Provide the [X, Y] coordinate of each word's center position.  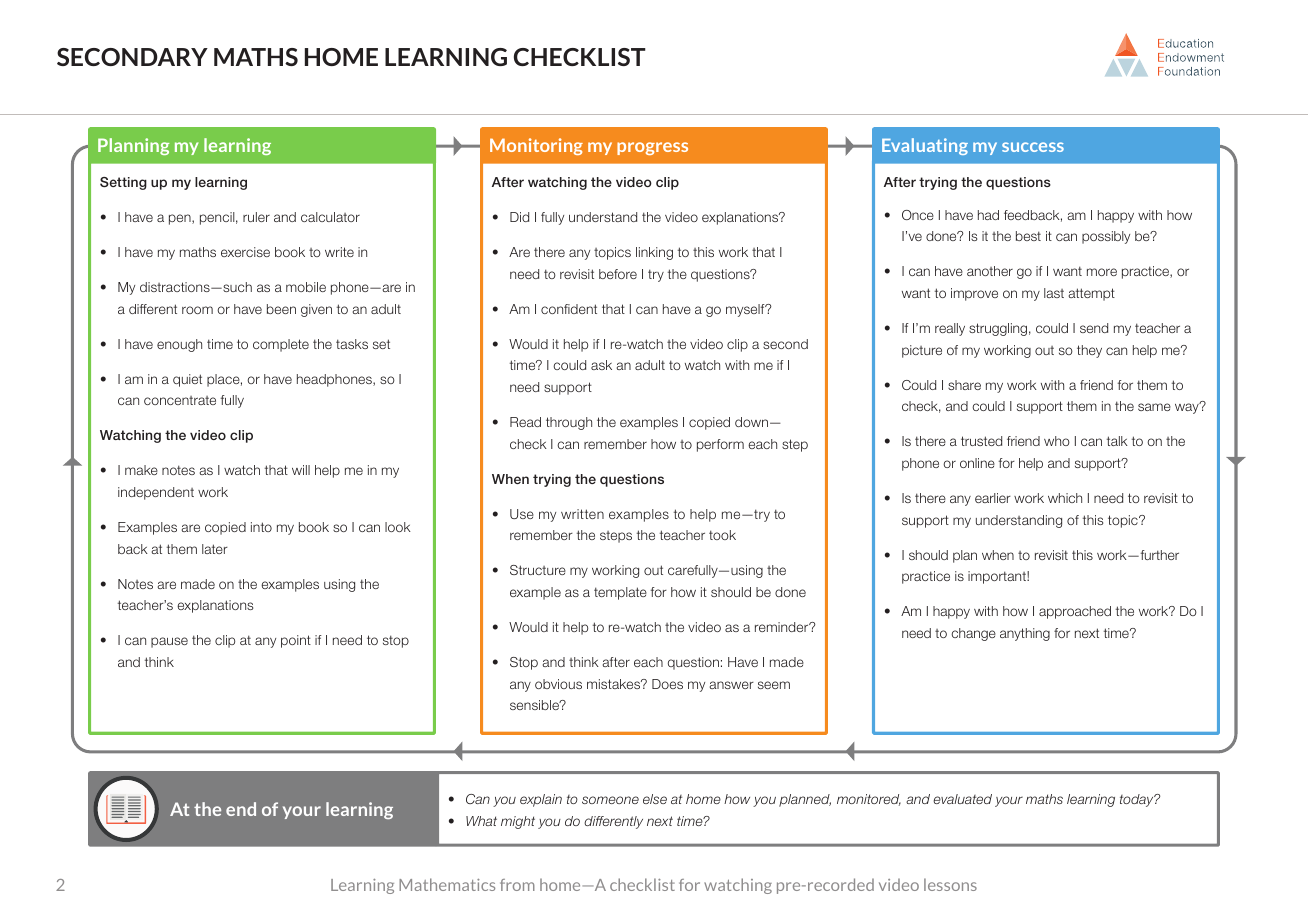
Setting [123, 183]
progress [652, 148]
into [261, 527]
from [517, 885]
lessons [950, 884]
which [1065, 498]
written [582, 514]
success [1033, 147]
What [481, 821]
